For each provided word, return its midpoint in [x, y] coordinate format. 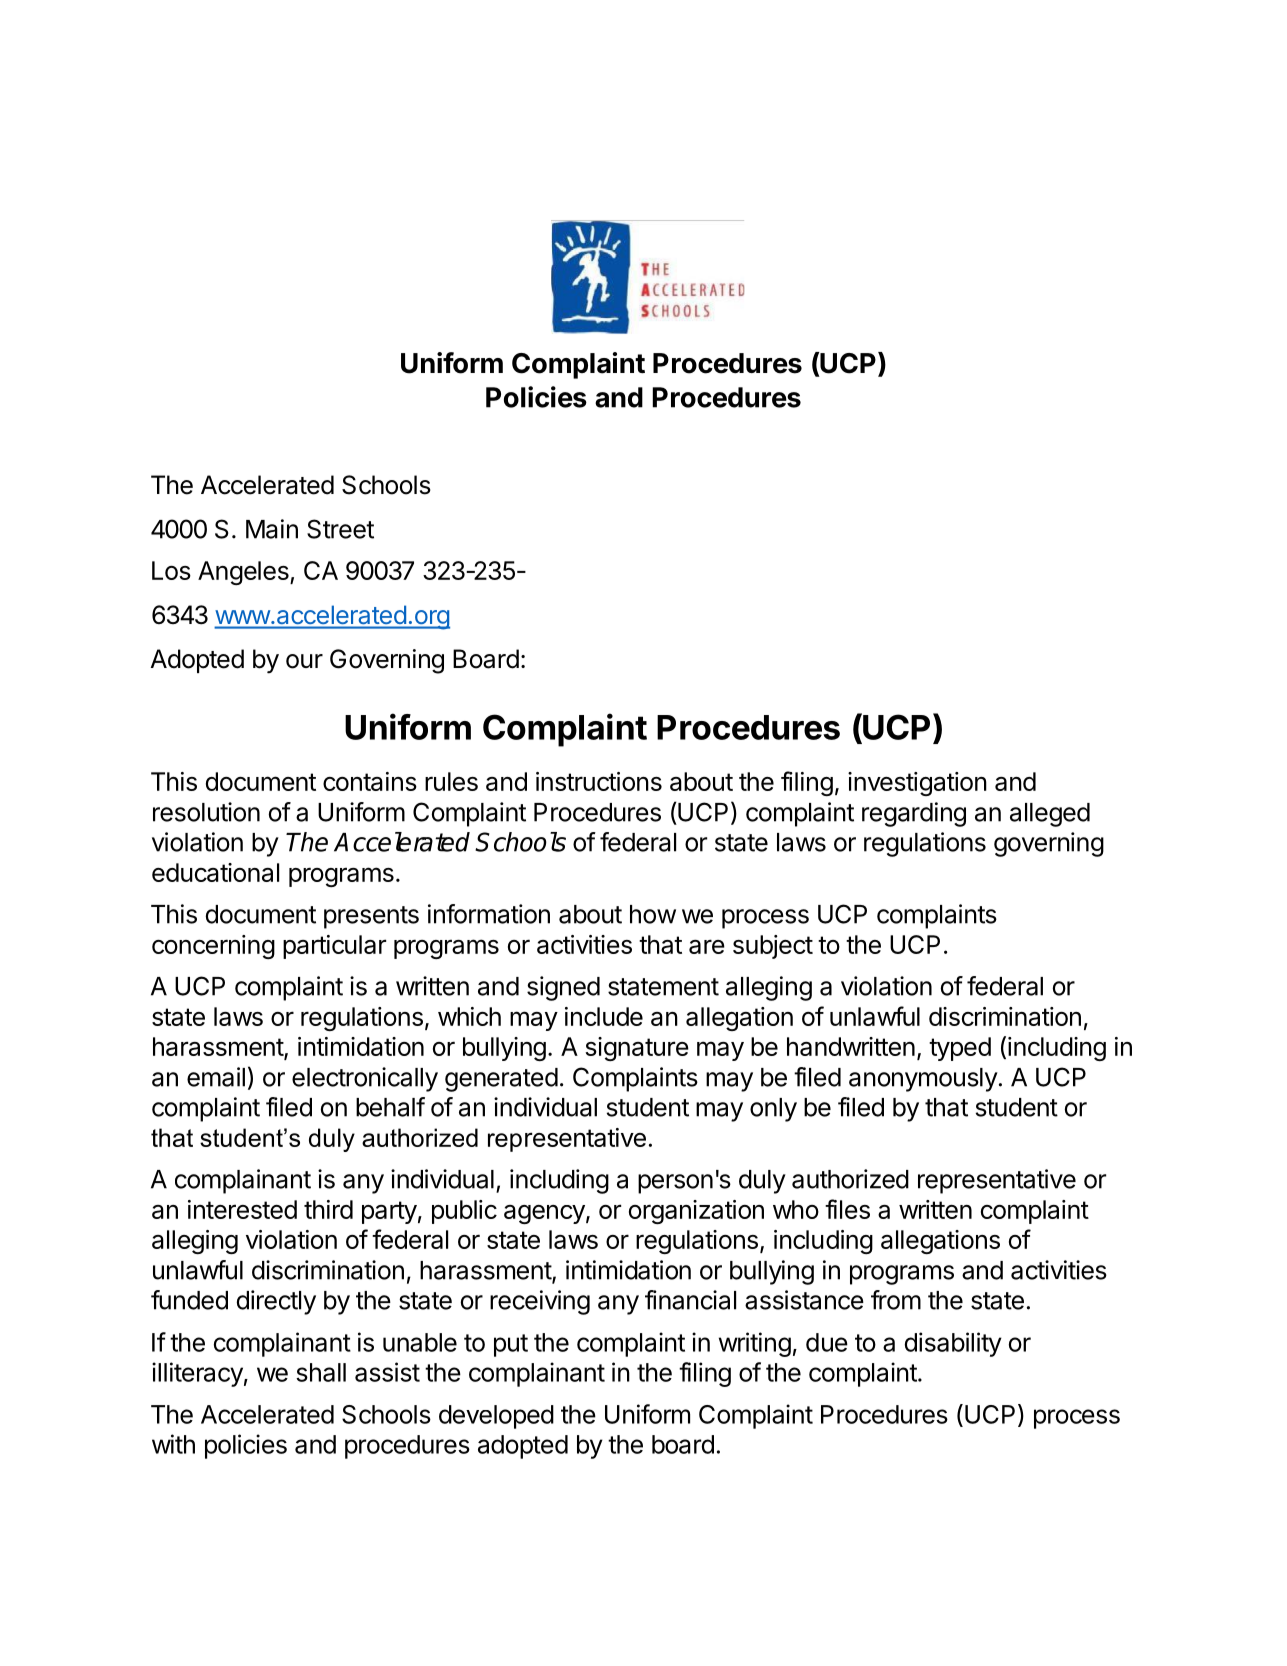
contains [370, 781]
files [847, 1209]
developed [496, 1417]
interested [242, 1209]
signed [563, 988]
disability [953, 1344]
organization [696, 1212]
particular [334, 947]
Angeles [244, 573]
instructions [599, 781]
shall [321, 1372]
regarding [914, 814]
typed [960, 1049]
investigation [917, 784]
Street [340, 529]
